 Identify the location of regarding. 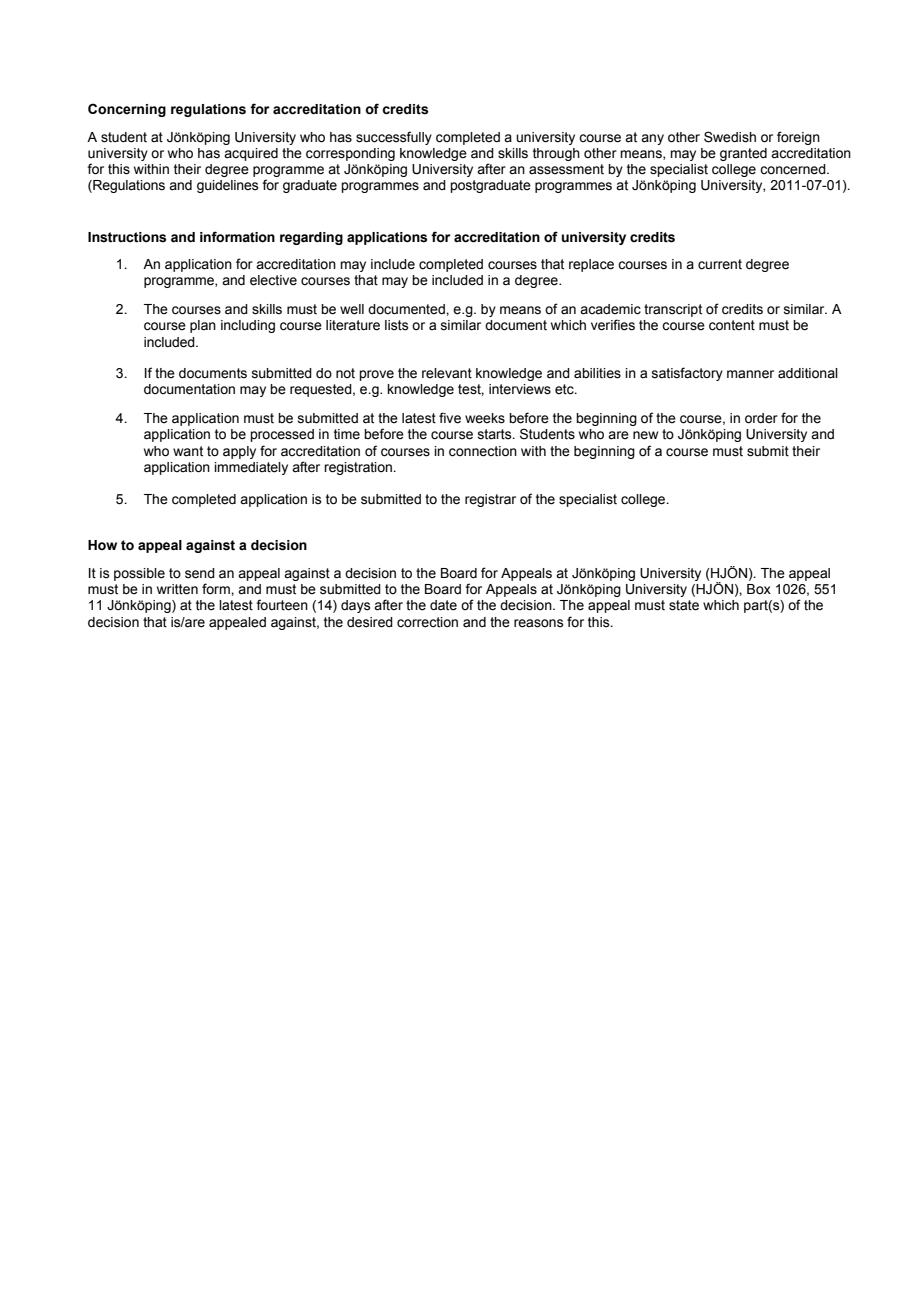
(311, 238).
